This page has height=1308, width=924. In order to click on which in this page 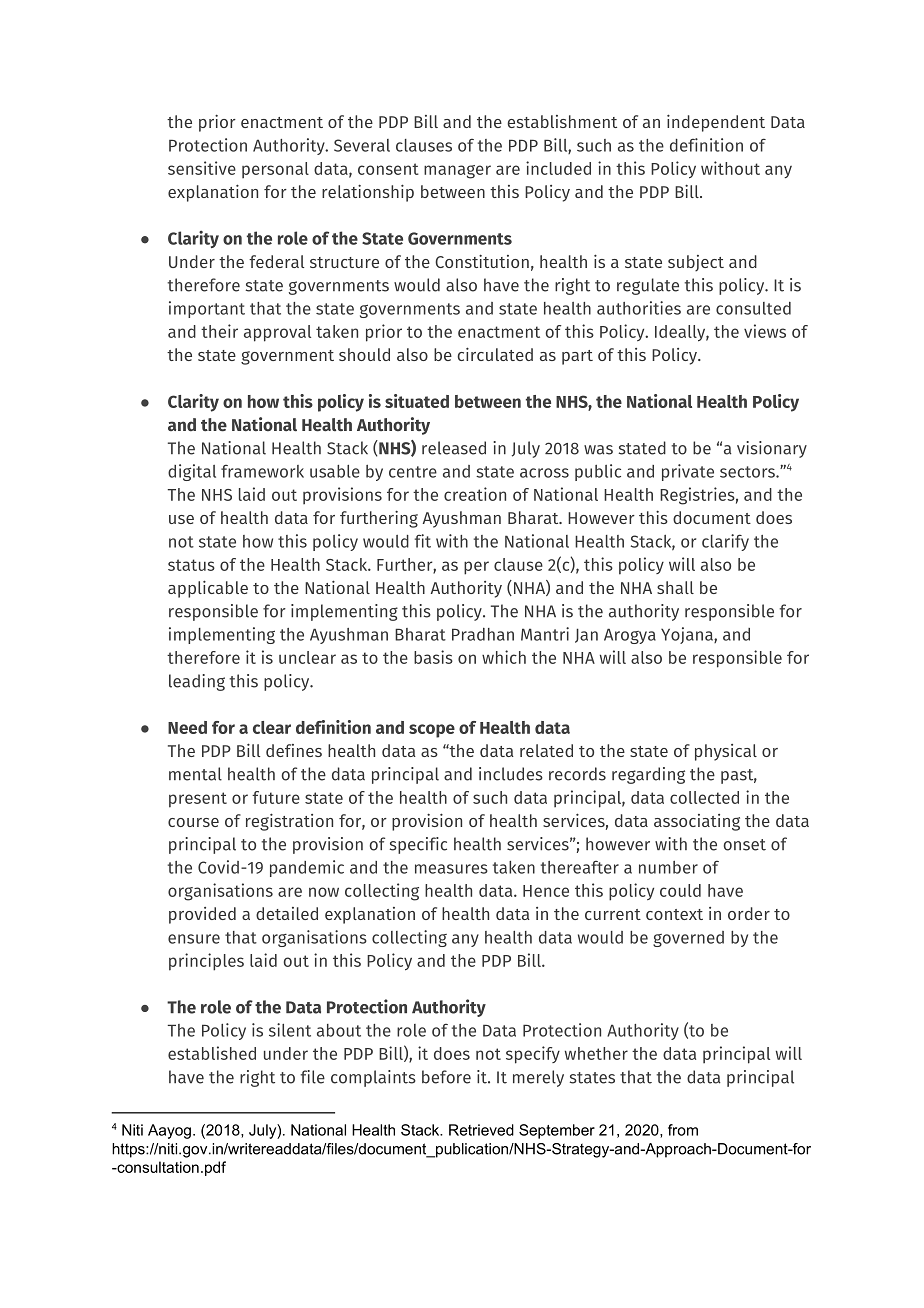, I will do `click(504, 657)`.
